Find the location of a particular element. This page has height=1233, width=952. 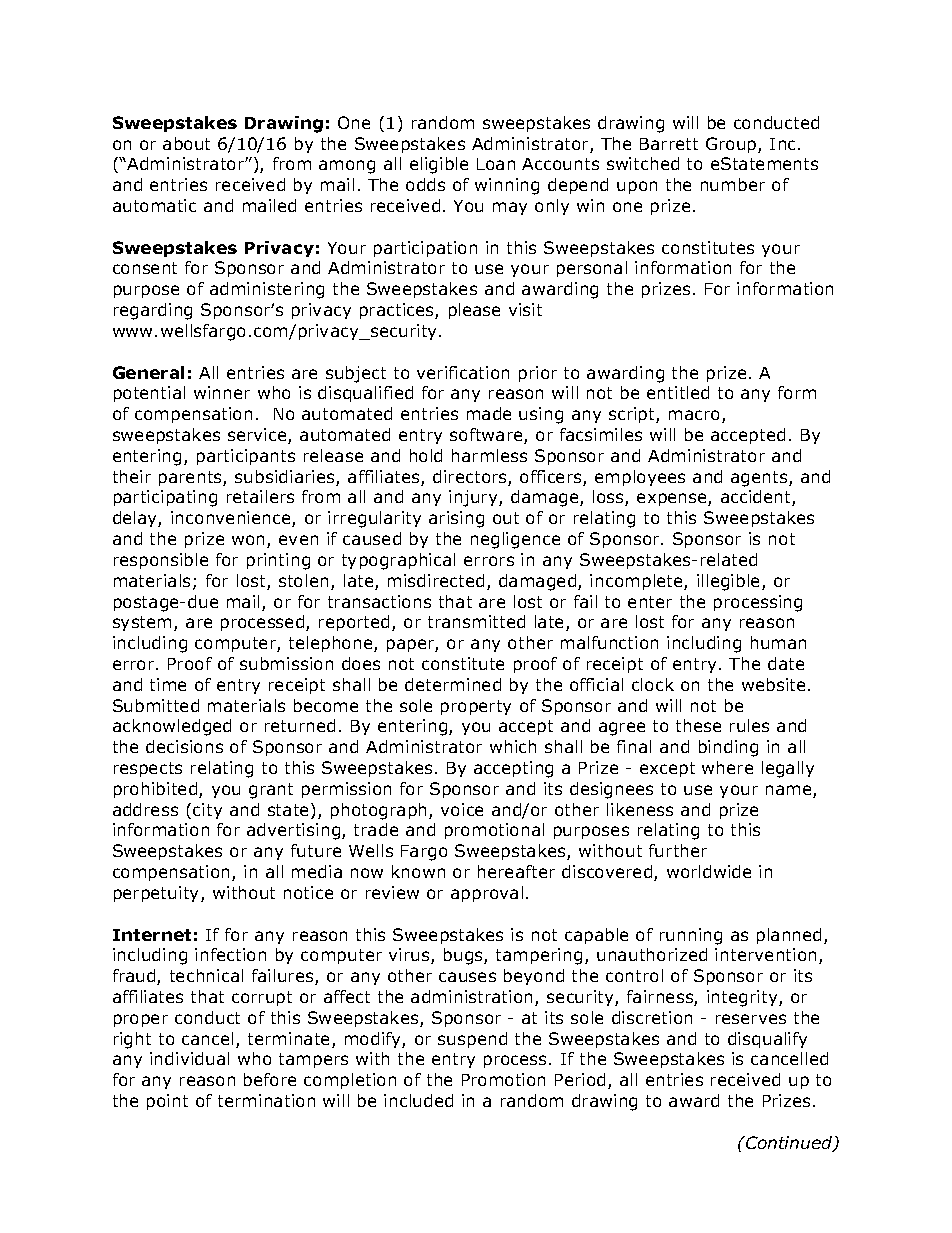

human is located at coordinates (778, 642).
